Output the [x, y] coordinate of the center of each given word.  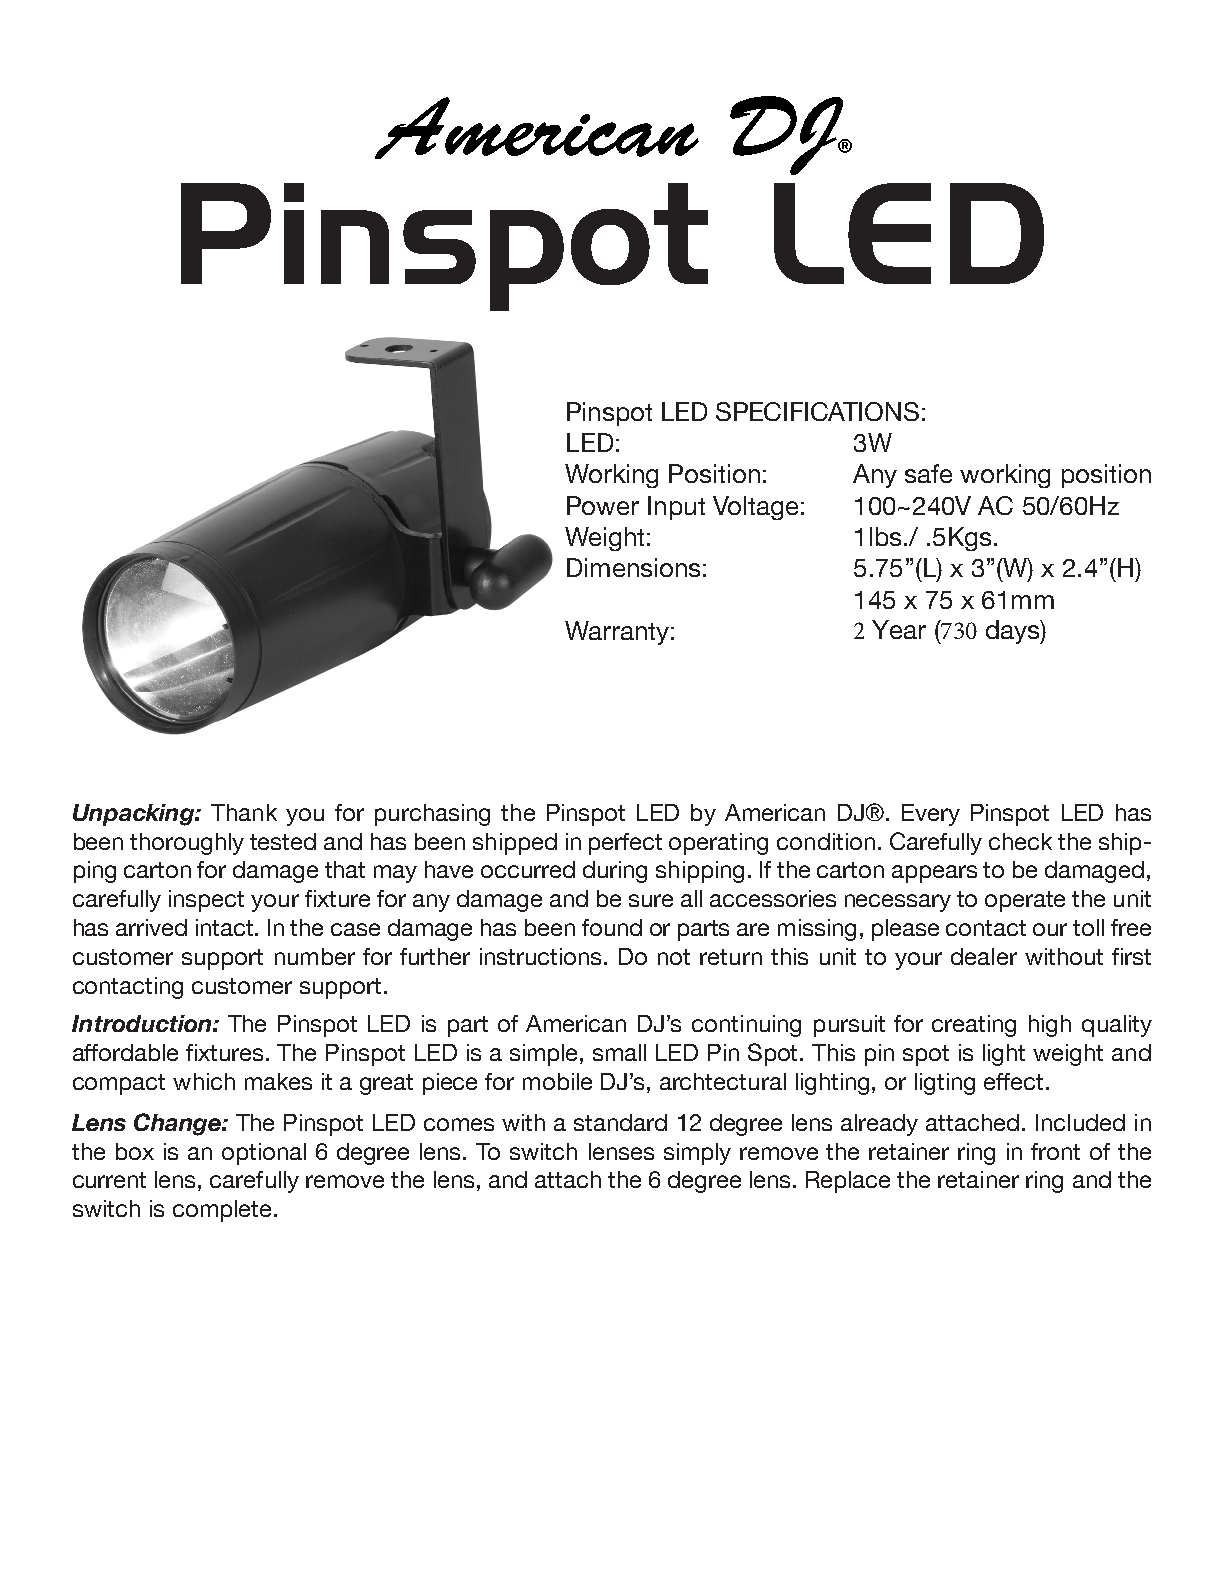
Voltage [755, 508]
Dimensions [633, 567]
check [1020, 841]
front [1055, 1151]
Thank [244, 812]
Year [899, 629]
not [674, 957]
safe [928, 473]
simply [697, 1154]
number [315, 956]
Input [676, 508]
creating [974, 1026]
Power [603, 505]
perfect [625, 844]
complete [222, 1211]
